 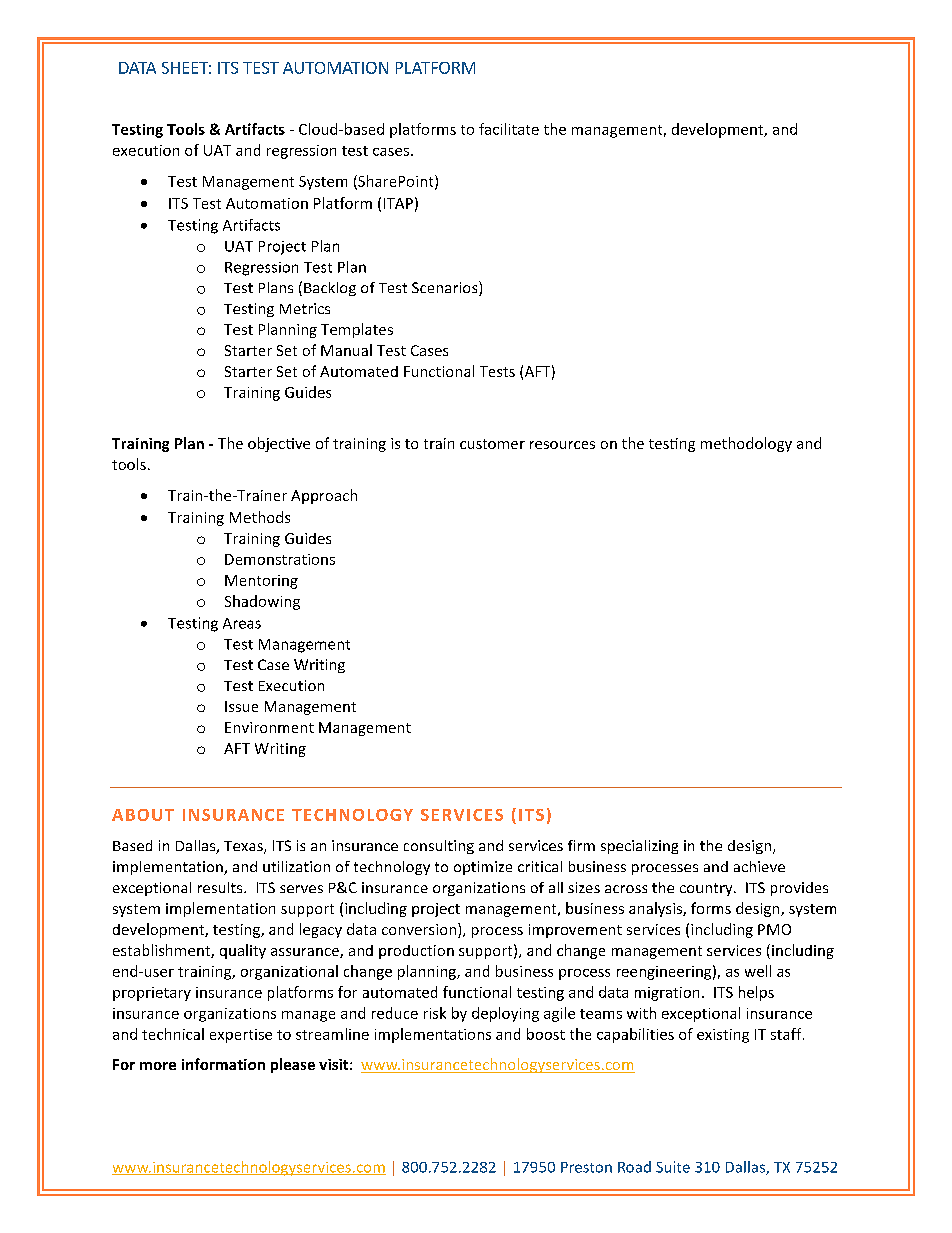 I want to click on information, so click(x=223, y=1064).
